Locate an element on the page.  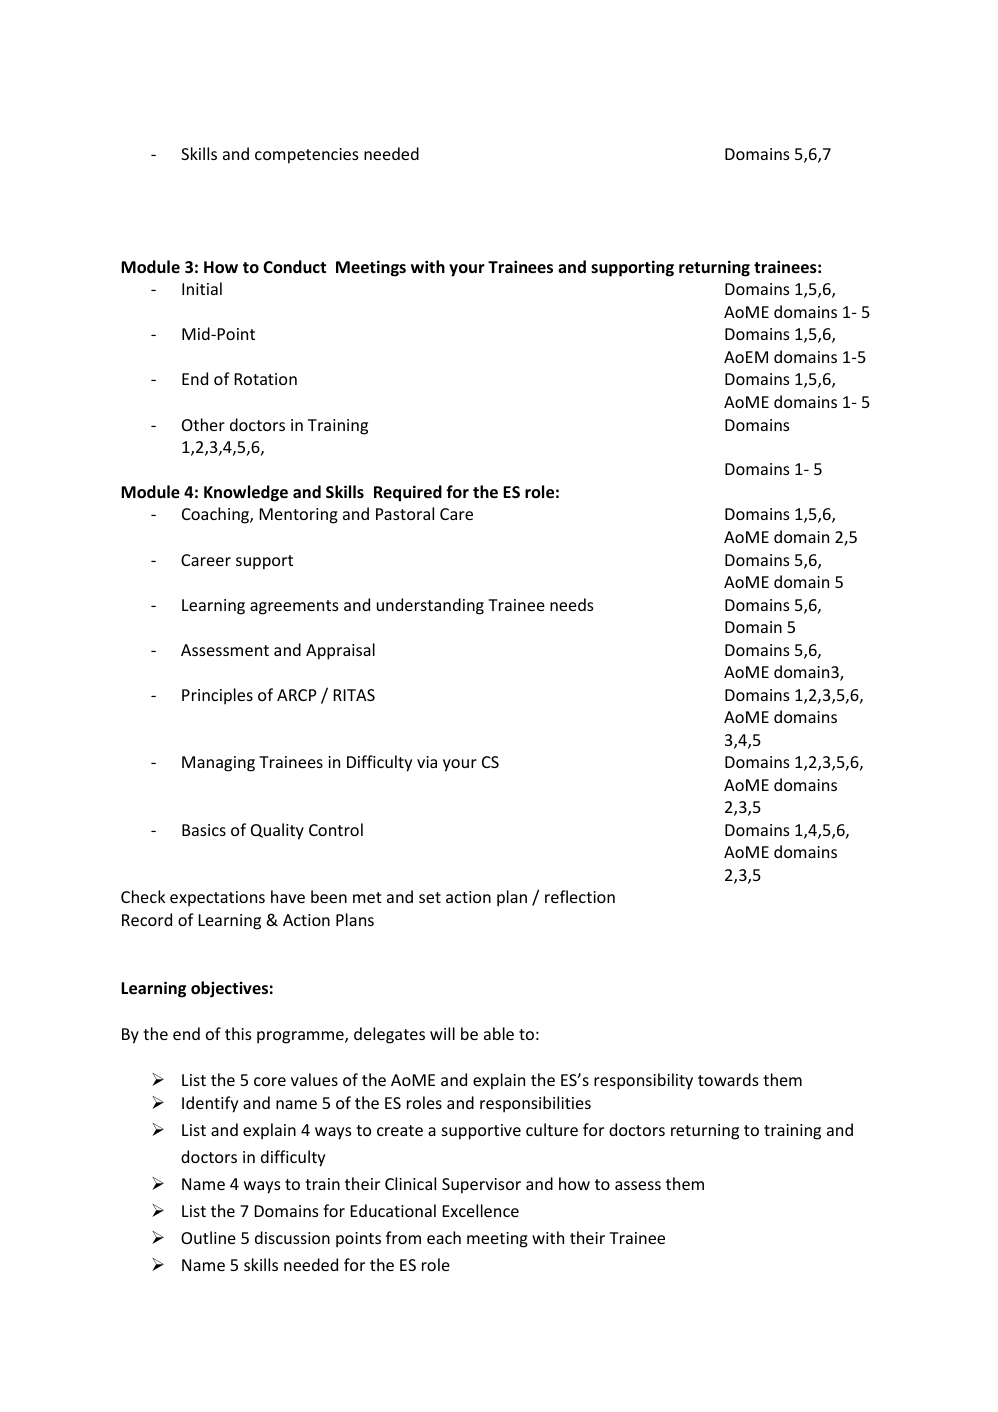
Required is located at coordinates (408, 493).
